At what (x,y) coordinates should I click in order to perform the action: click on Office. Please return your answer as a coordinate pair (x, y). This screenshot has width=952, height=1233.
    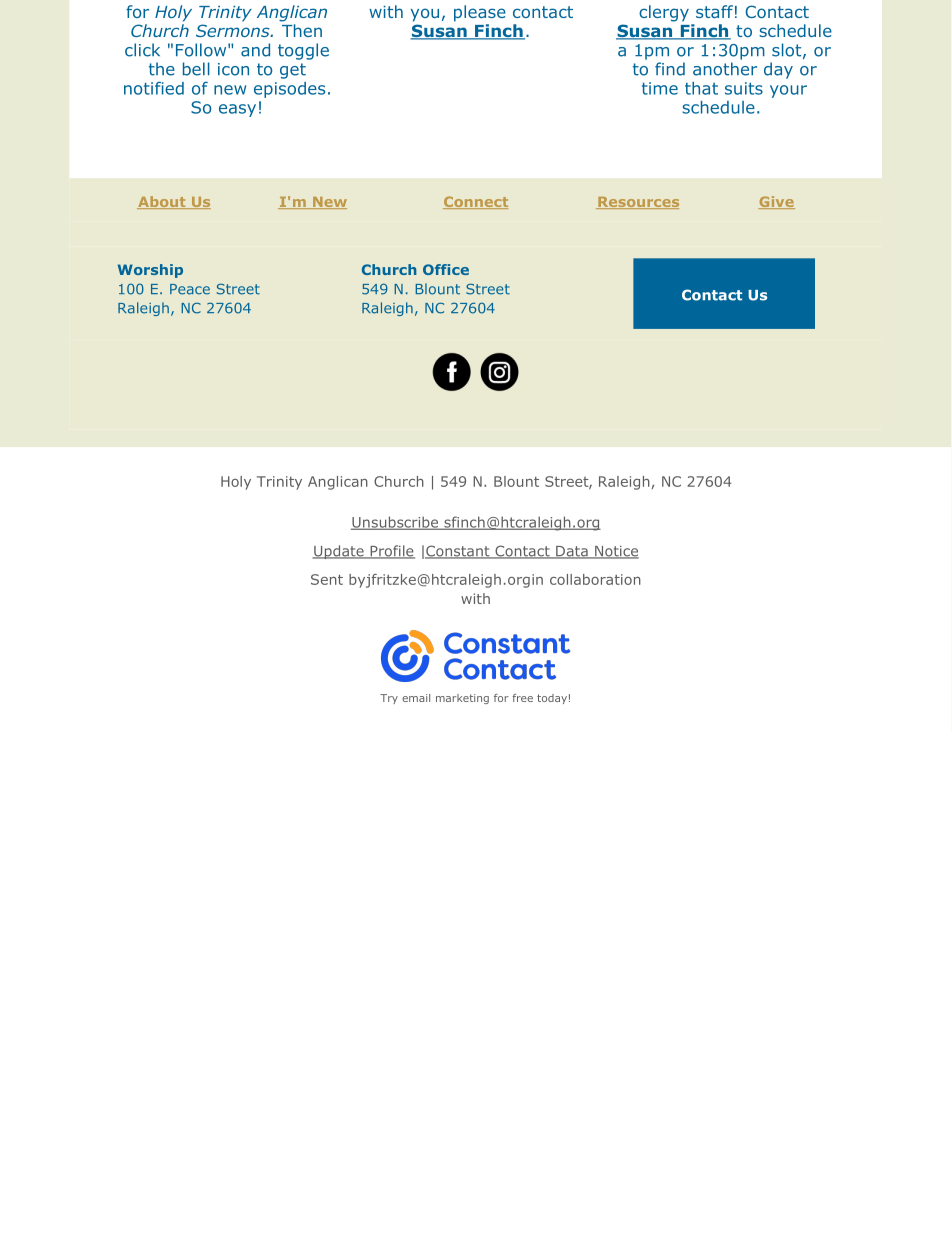
    Looking at the image, I should click on (446, 269).
